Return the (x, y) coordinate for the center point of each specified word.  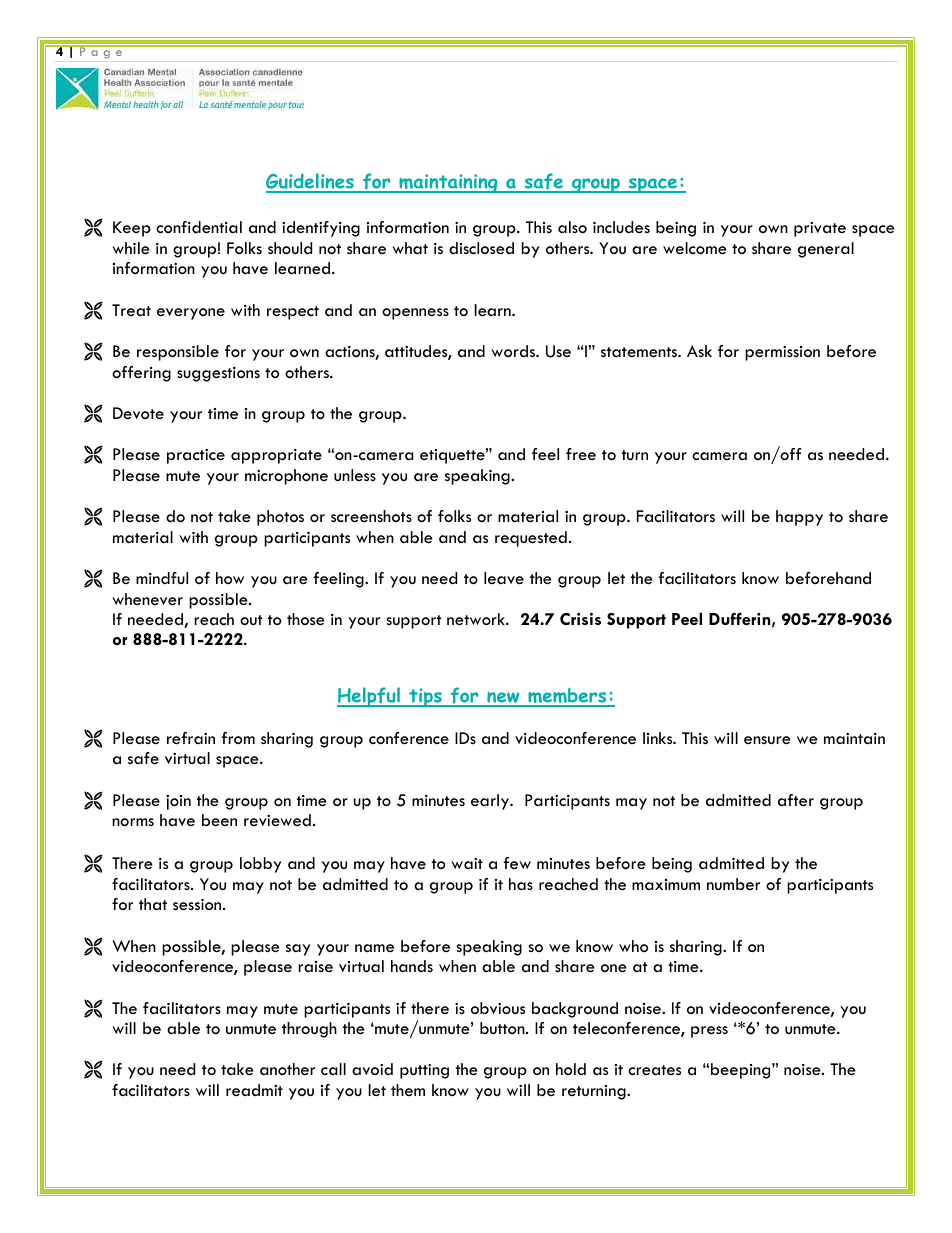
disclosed (481, 248)
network (477, 619)
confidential (199, 227)
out (251, 620)
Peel (687, 619)
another (287, 1069)
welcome (695, 248)
